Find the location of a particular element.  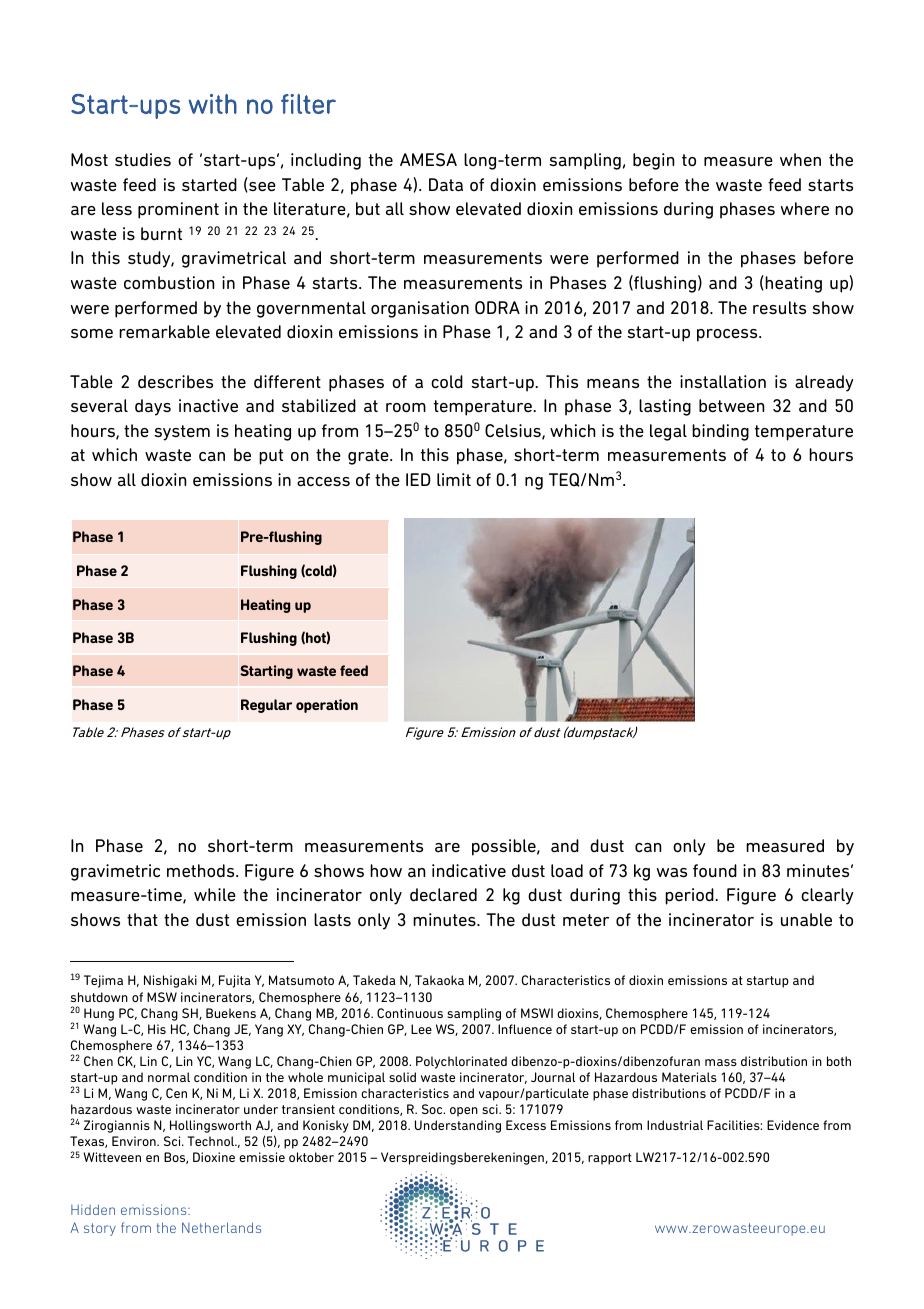

when is located at coordinates (800, 159).
